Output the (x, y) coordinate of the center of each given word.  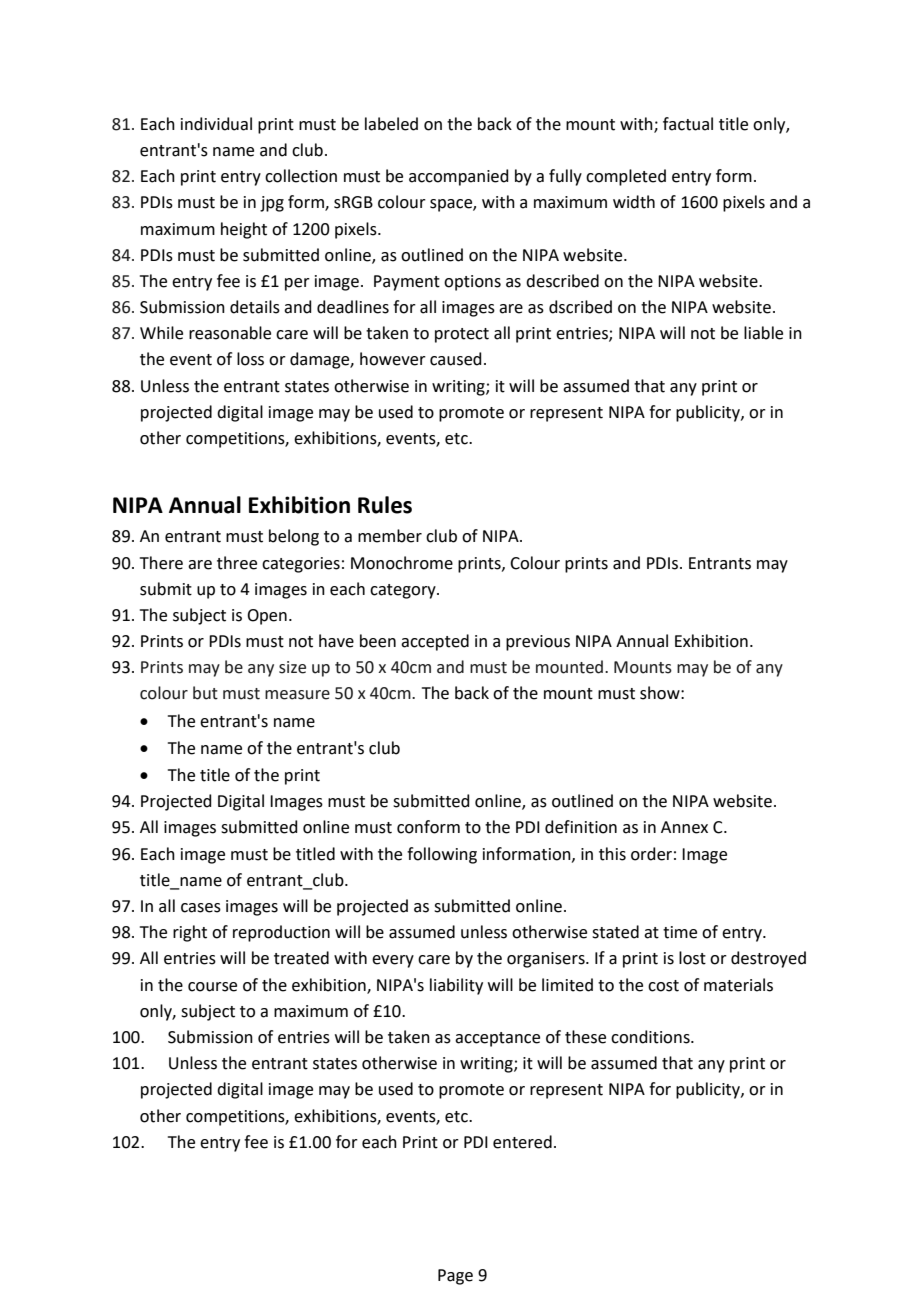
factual (688, 124)
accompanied (459, 177)
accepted (435, 642)
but (205, 693)
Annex (684, 827)
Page (455, 1277)
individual (216, 124)
